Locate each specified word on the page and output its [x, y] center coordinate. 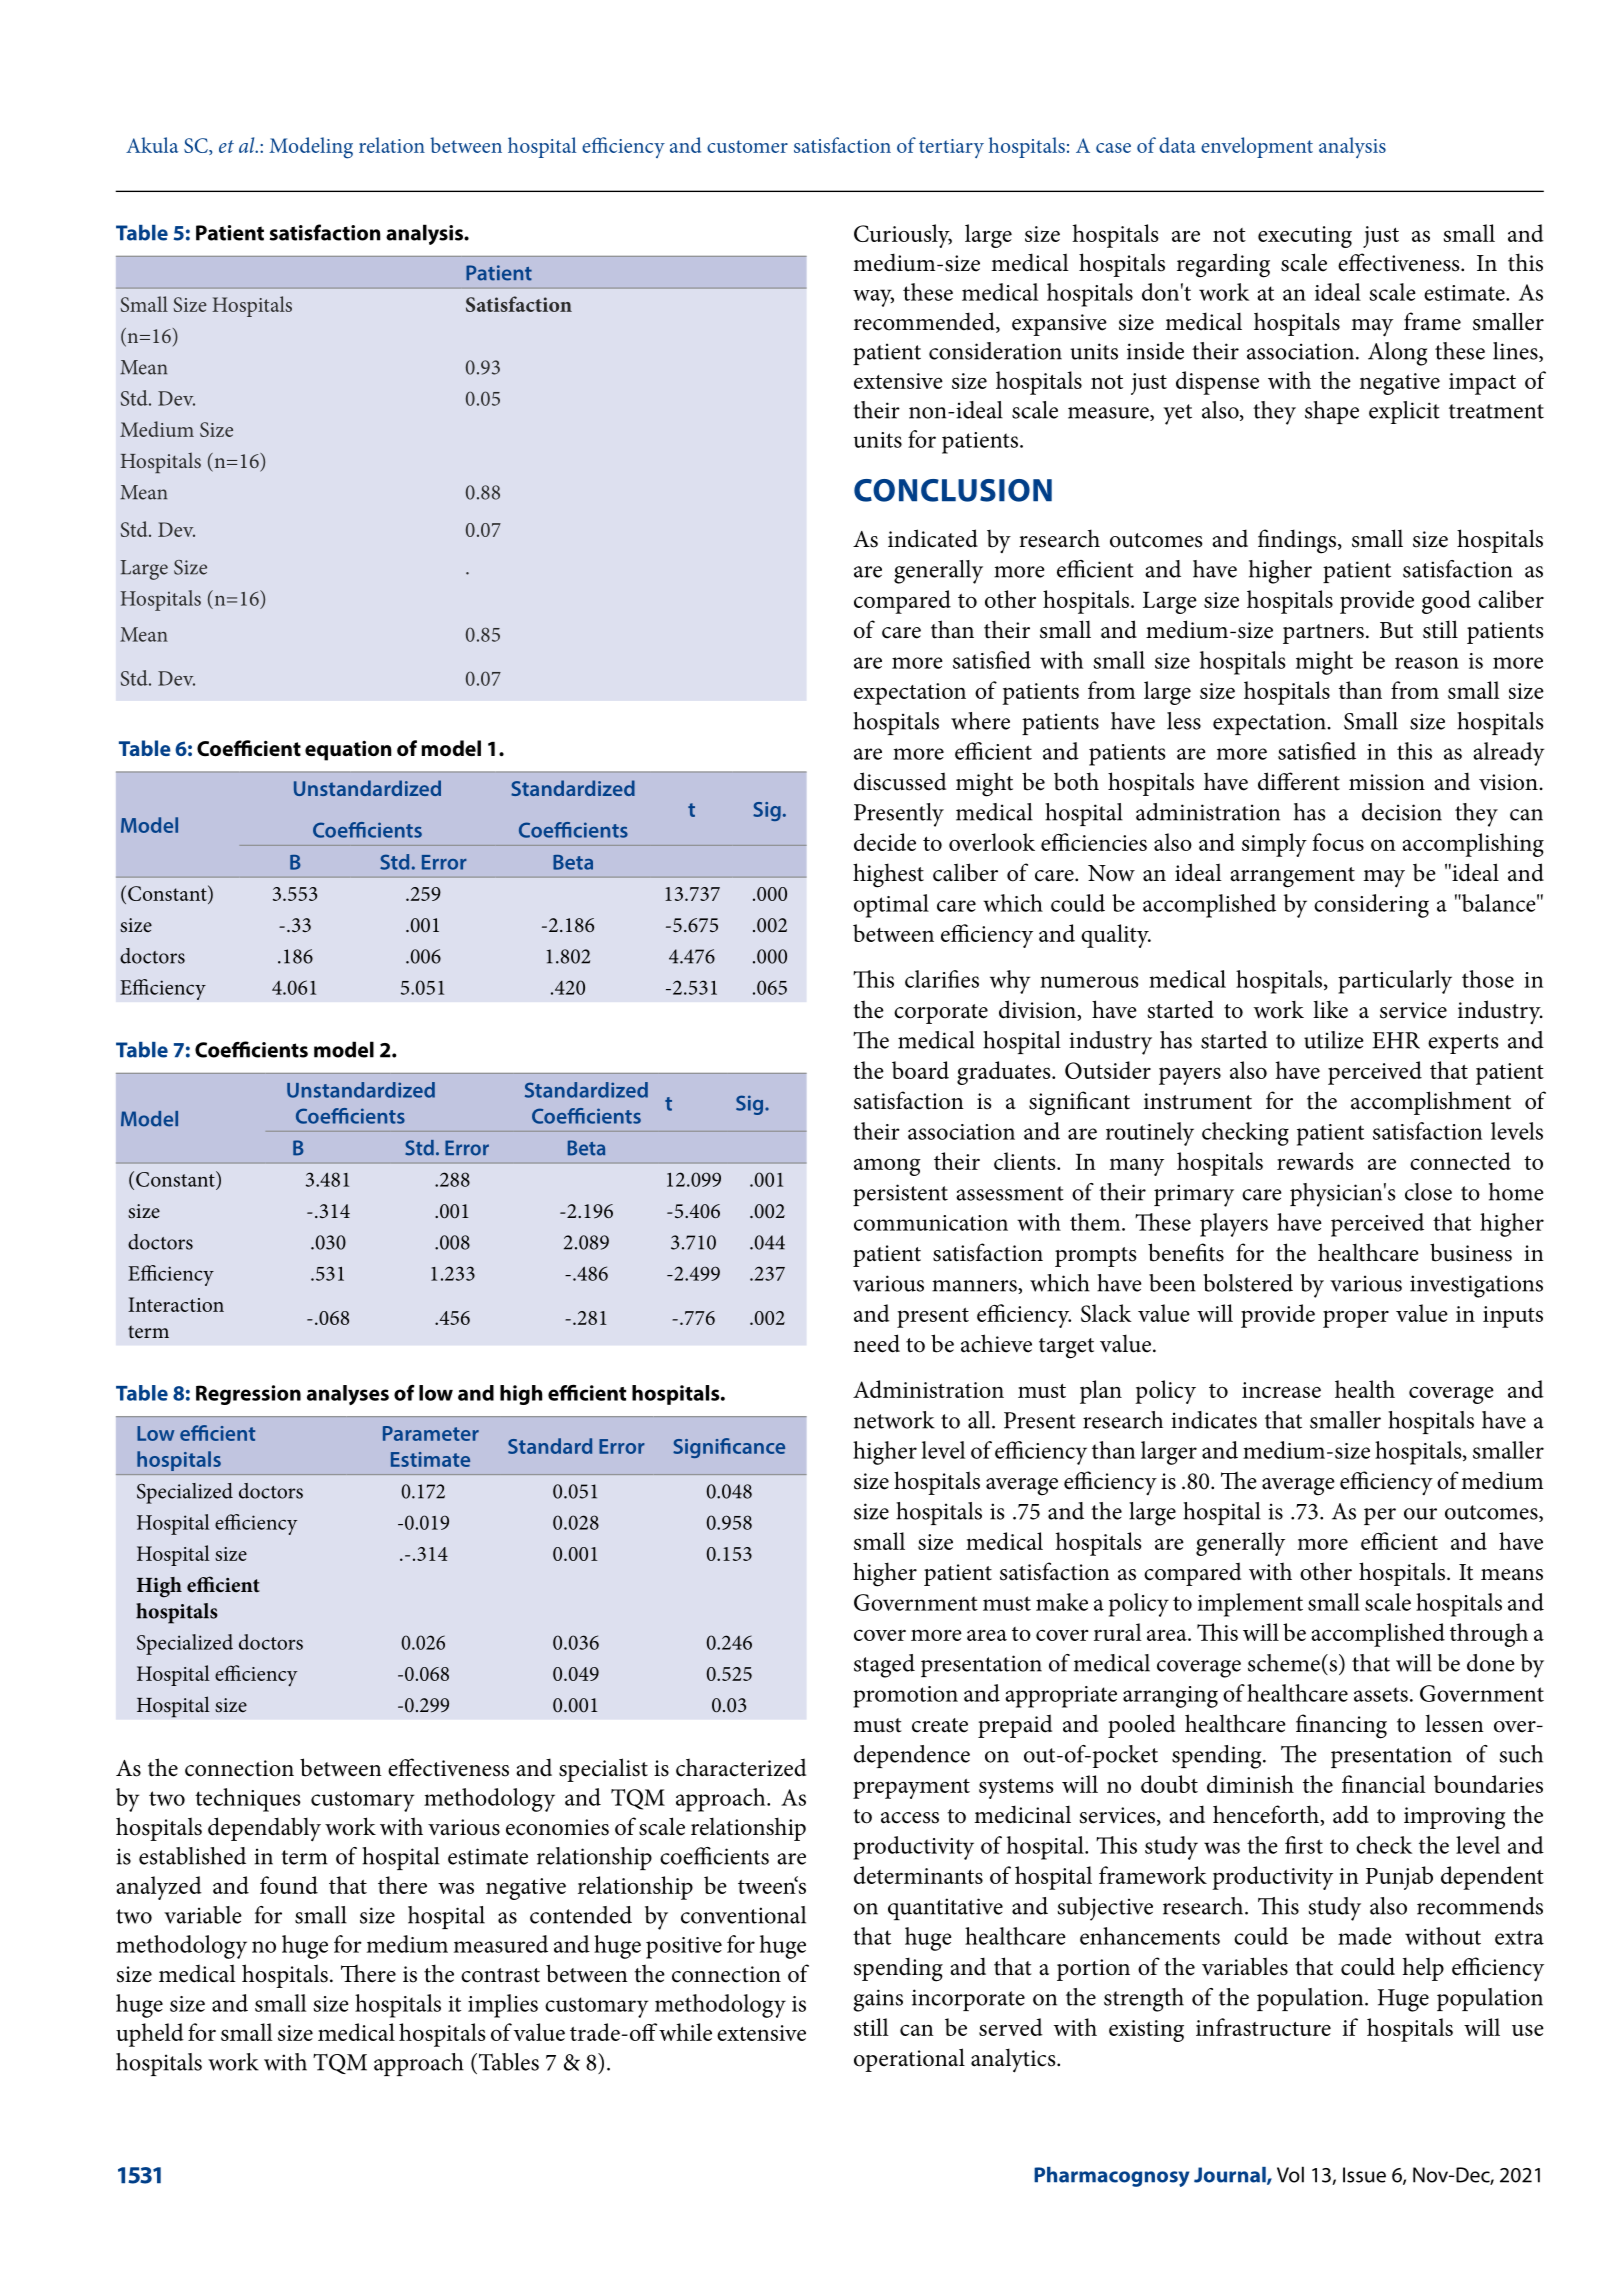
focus [1338, 842]
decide [885, 842]
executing [1305, 237]
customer [747, 146]
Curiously [903, 236]
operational [909, 2060]
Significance [729, 1448]
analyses [348, 1395]
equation [348, 751]
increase [1281, 1390]
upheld [150, 2035]
